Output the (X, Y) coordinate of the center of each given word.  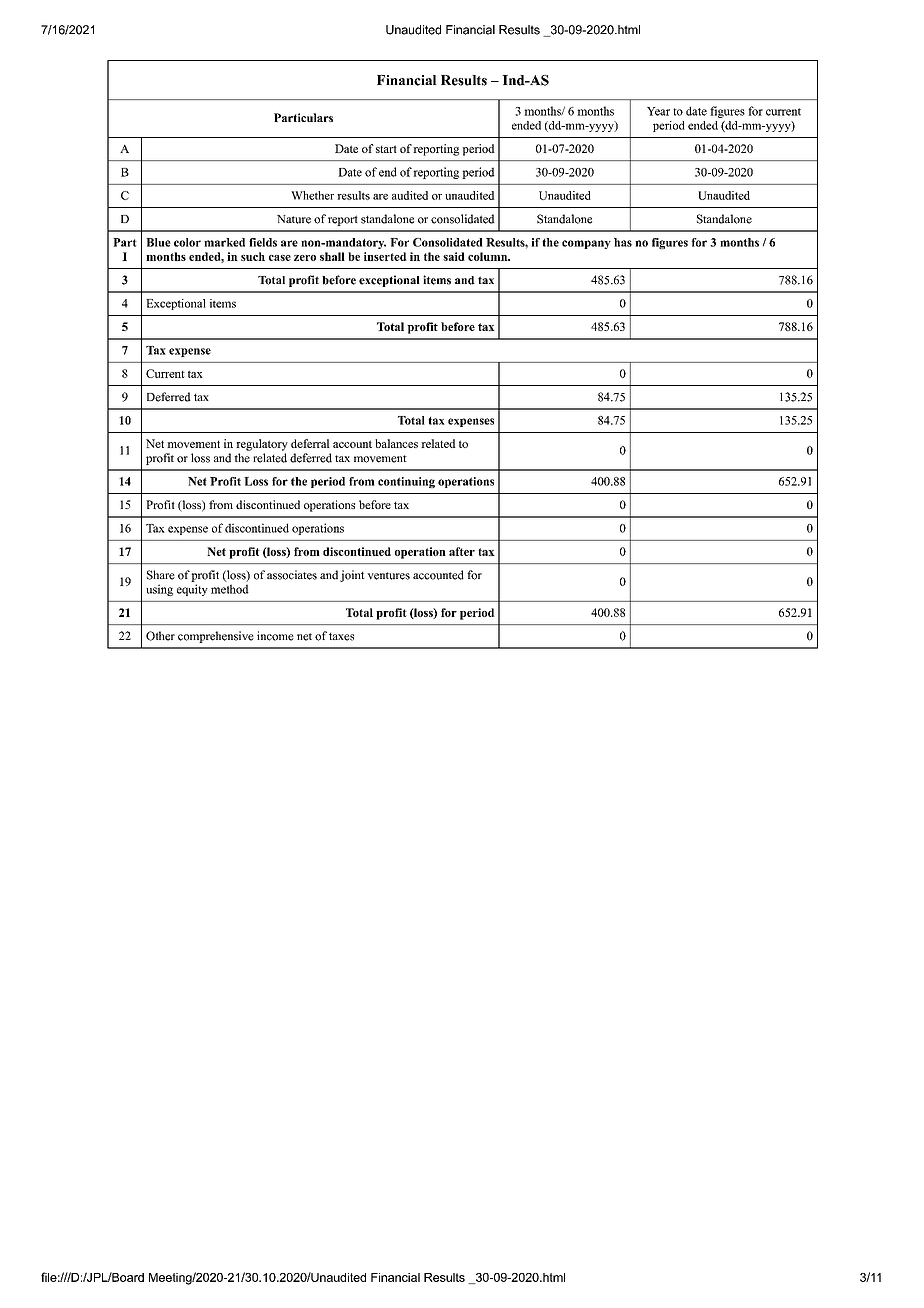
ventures (388, 576)
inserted (385, 256)
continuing (406, 482)
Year (658, 111)
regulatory (262, 445)
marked (224, 242)
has (623, 242)
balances (396, 443)
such (253, 256)
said (454, 256)
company (586, 244)
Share (161, 575)
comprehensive (216, 637)
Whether (312, 195)
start (386, 149)
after (462, 551)
